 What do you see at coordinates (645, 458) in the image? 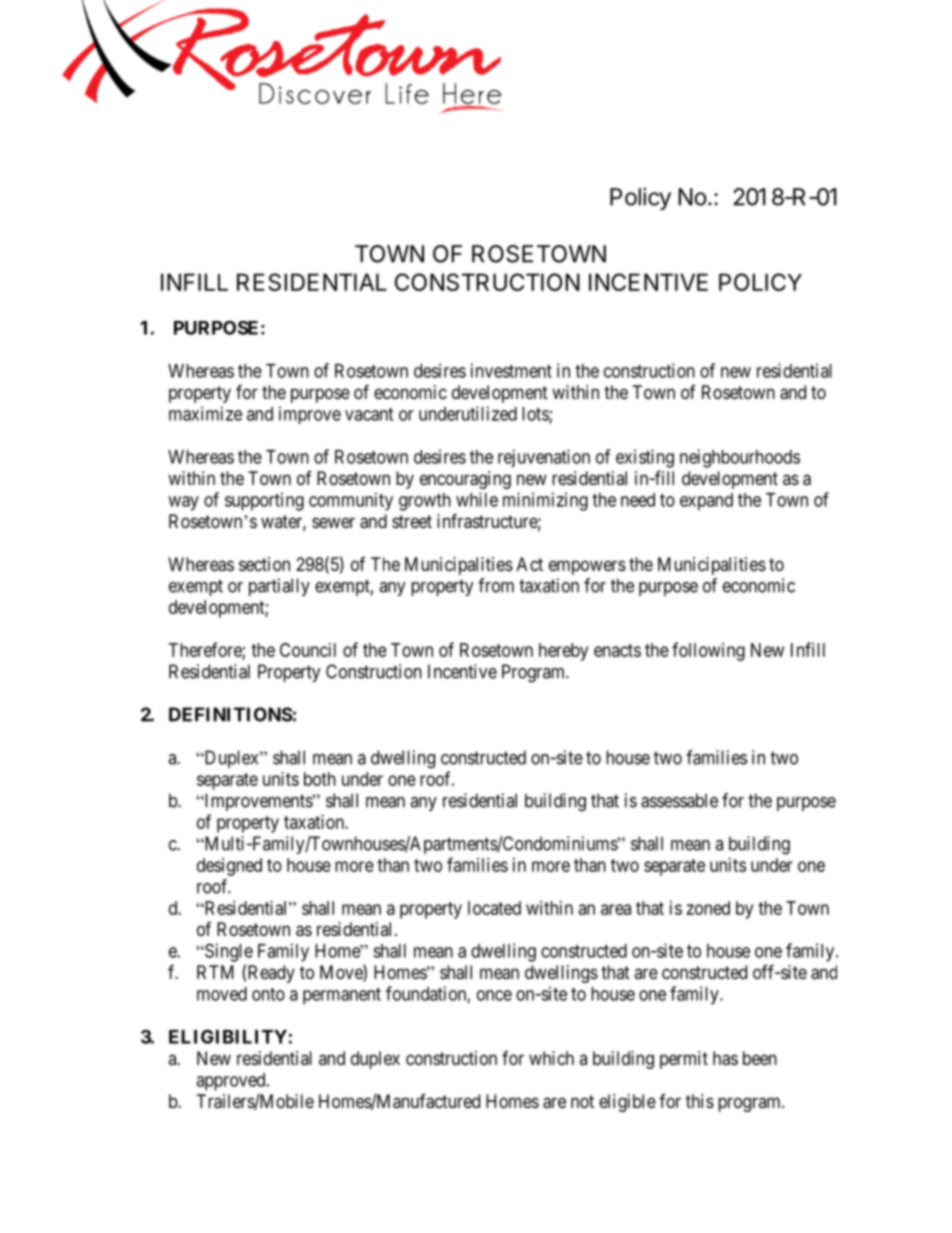
I see `existing` at bounding box center [645, 458].
